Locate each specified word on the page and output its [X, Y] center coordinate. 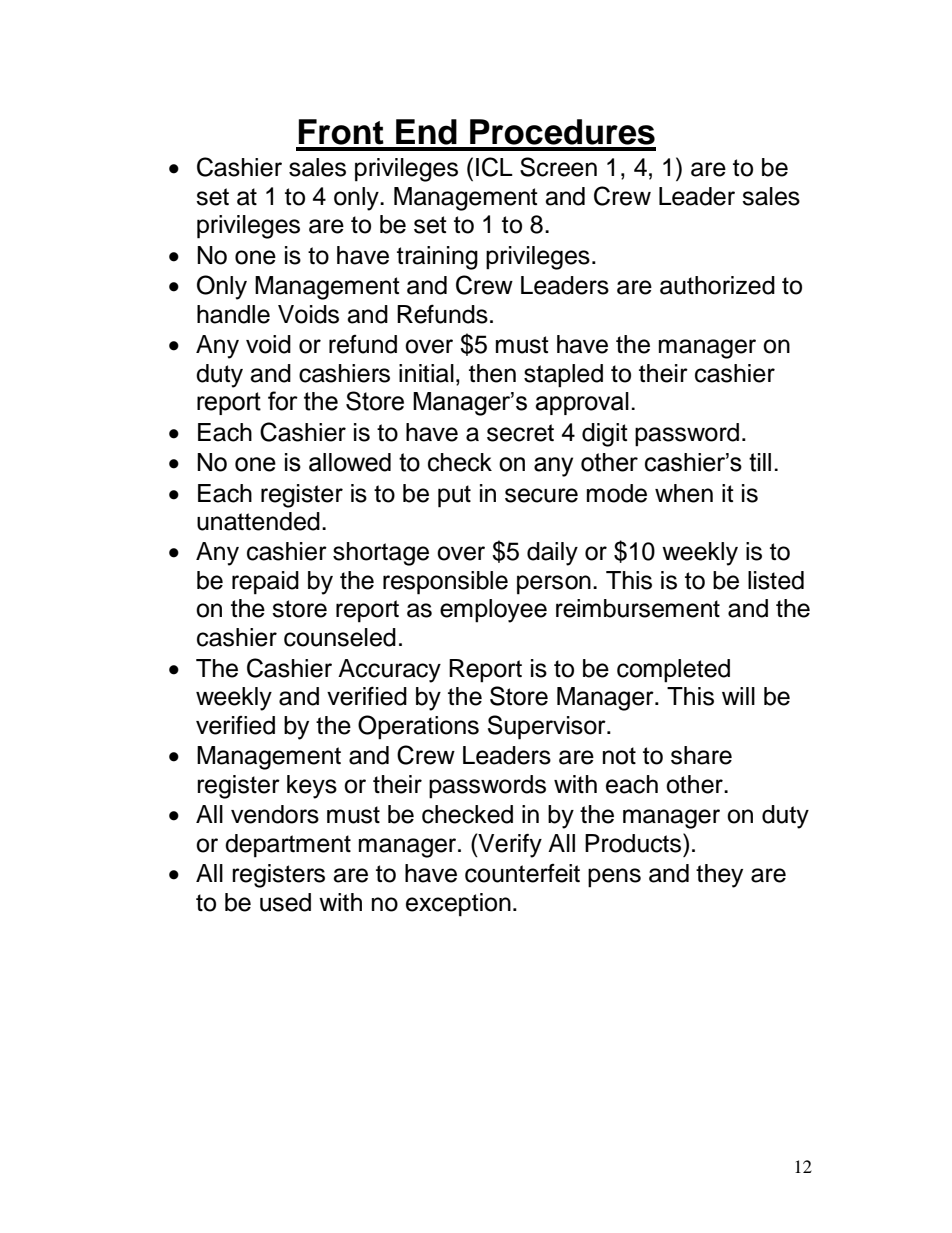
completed [673, 671]
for [283, 401]
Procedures [562, 132]
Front [341, 132]
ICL [494, 167]
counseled [340, 637]
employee [493, 611]
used [285, 902]
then [492, 373]
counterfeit [522, 873]
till [760, 462]
